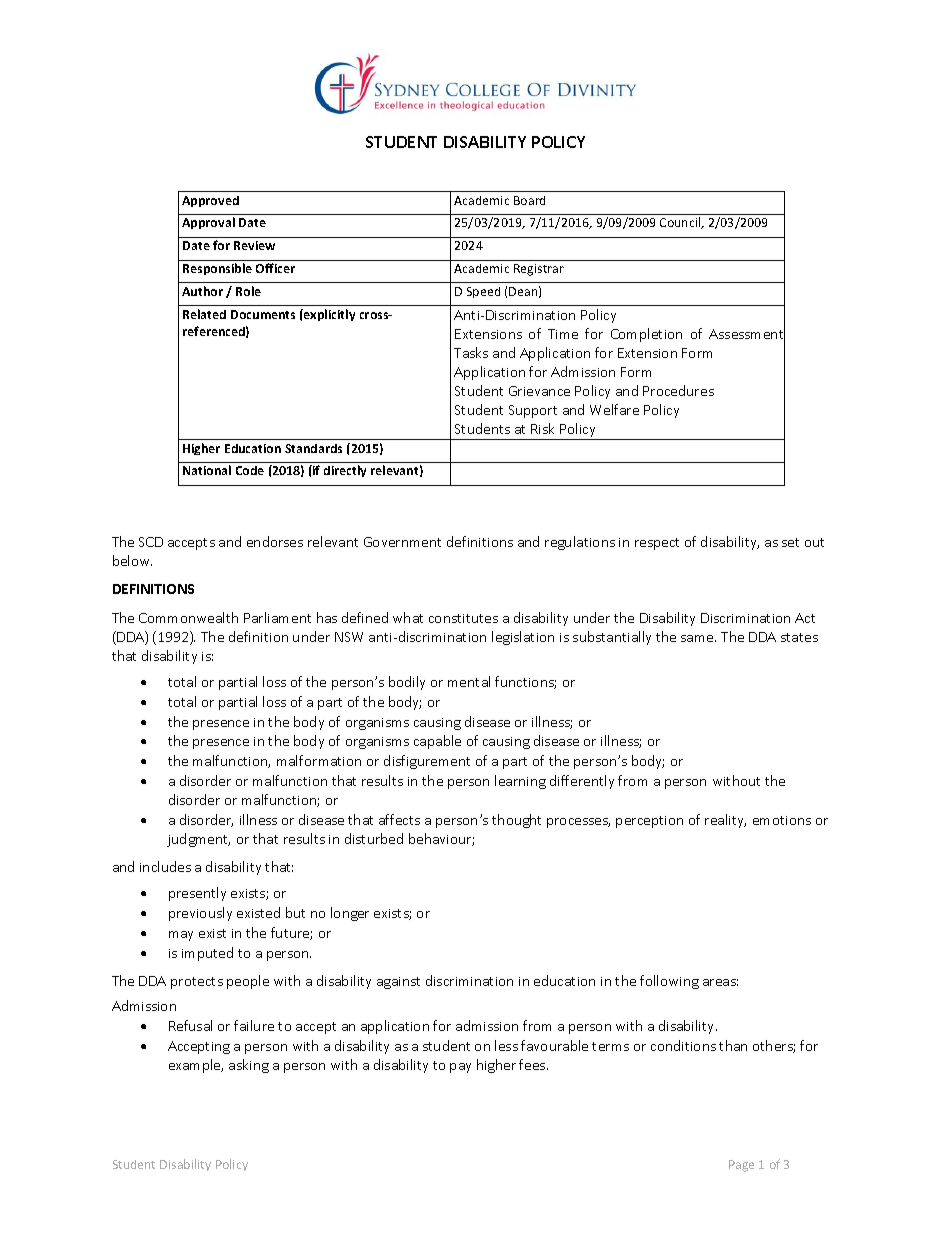 The image size is (952, 1233). What do you see at coordinates (198, 840) in the screenshot?
I see `judgment` at bounding box center [198, 840].
